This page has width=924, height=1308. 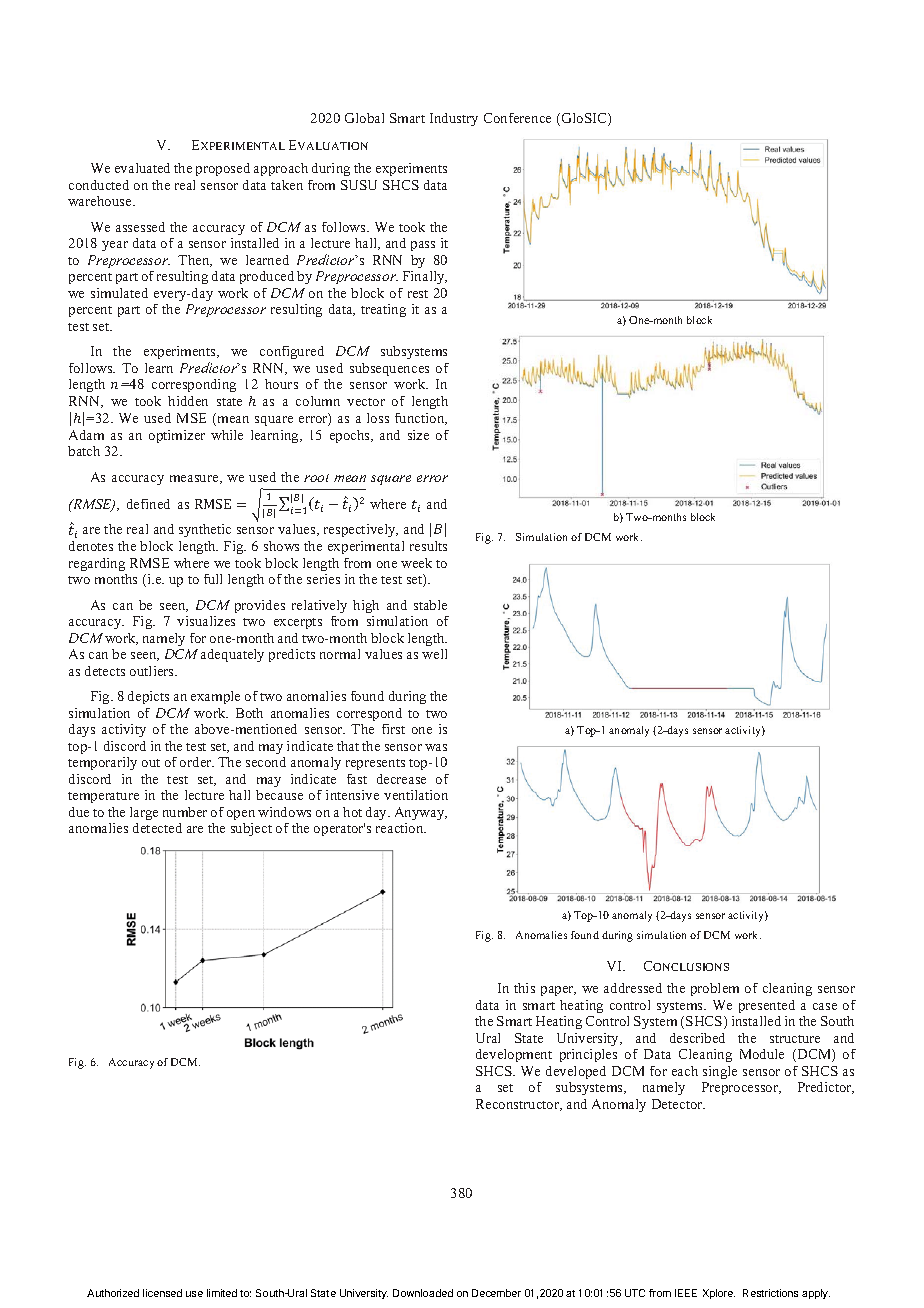 What do you see at coordinates (686, 1293) in the page?
I see `IEEE` at bounding box center [686, 1293].
